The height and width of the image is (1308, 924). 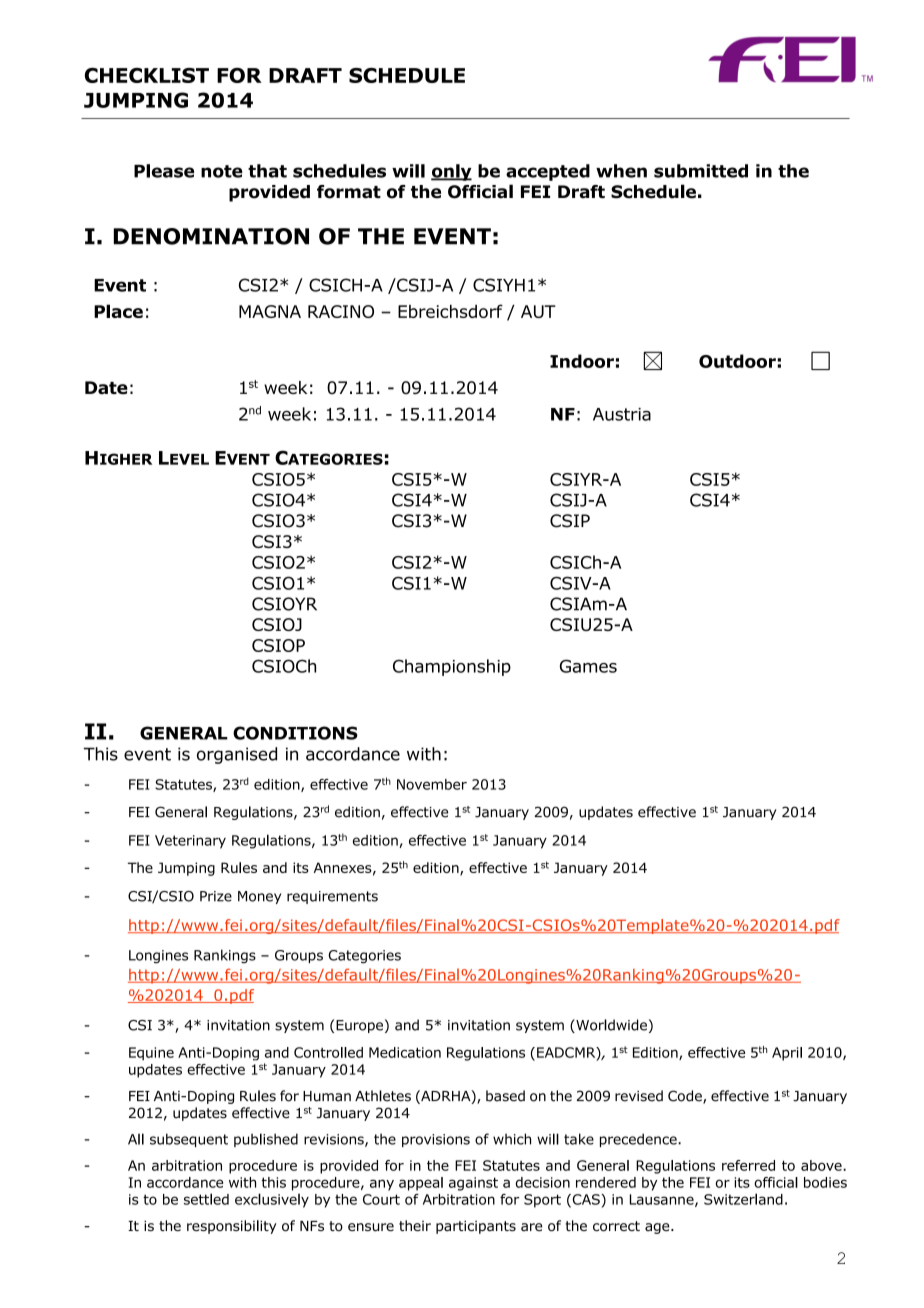 I want to click on settled, so click(x=206, y=1199).
